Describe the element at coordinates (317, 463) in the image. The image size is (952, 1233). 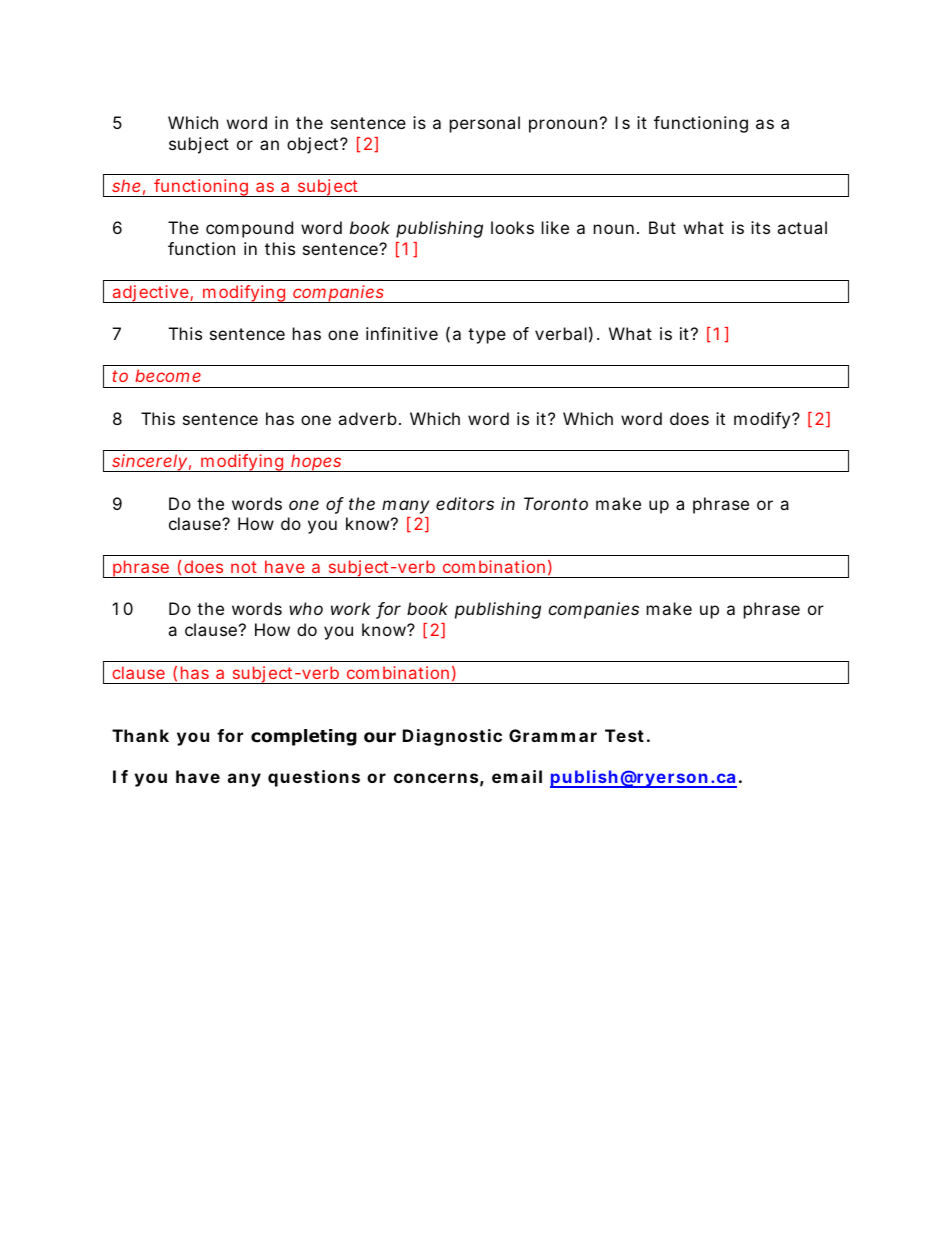
I see `hopes` at that location.
